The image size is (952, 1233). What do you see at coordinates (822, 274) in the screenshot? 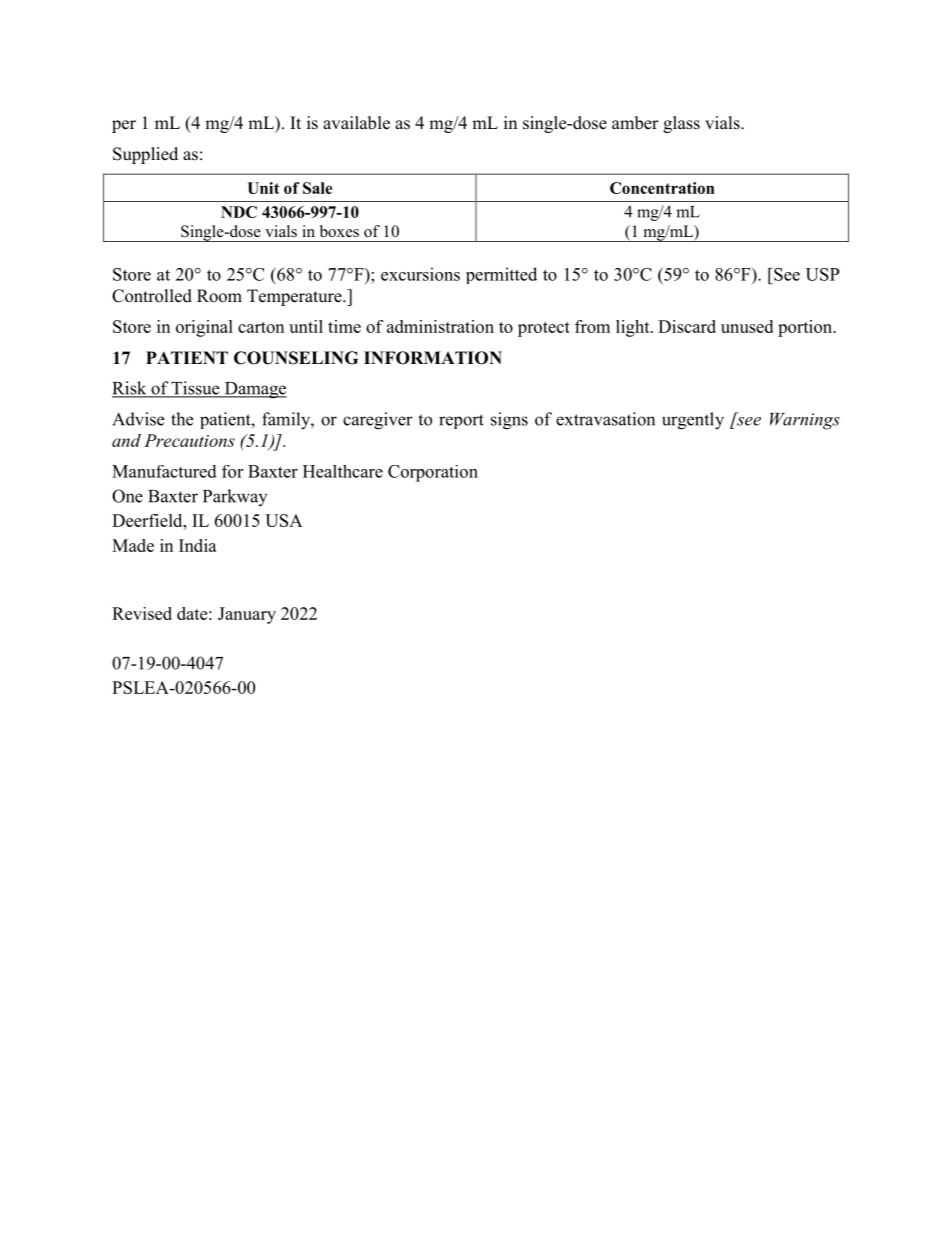
I see `USP` at bounding box center [822, 274].
